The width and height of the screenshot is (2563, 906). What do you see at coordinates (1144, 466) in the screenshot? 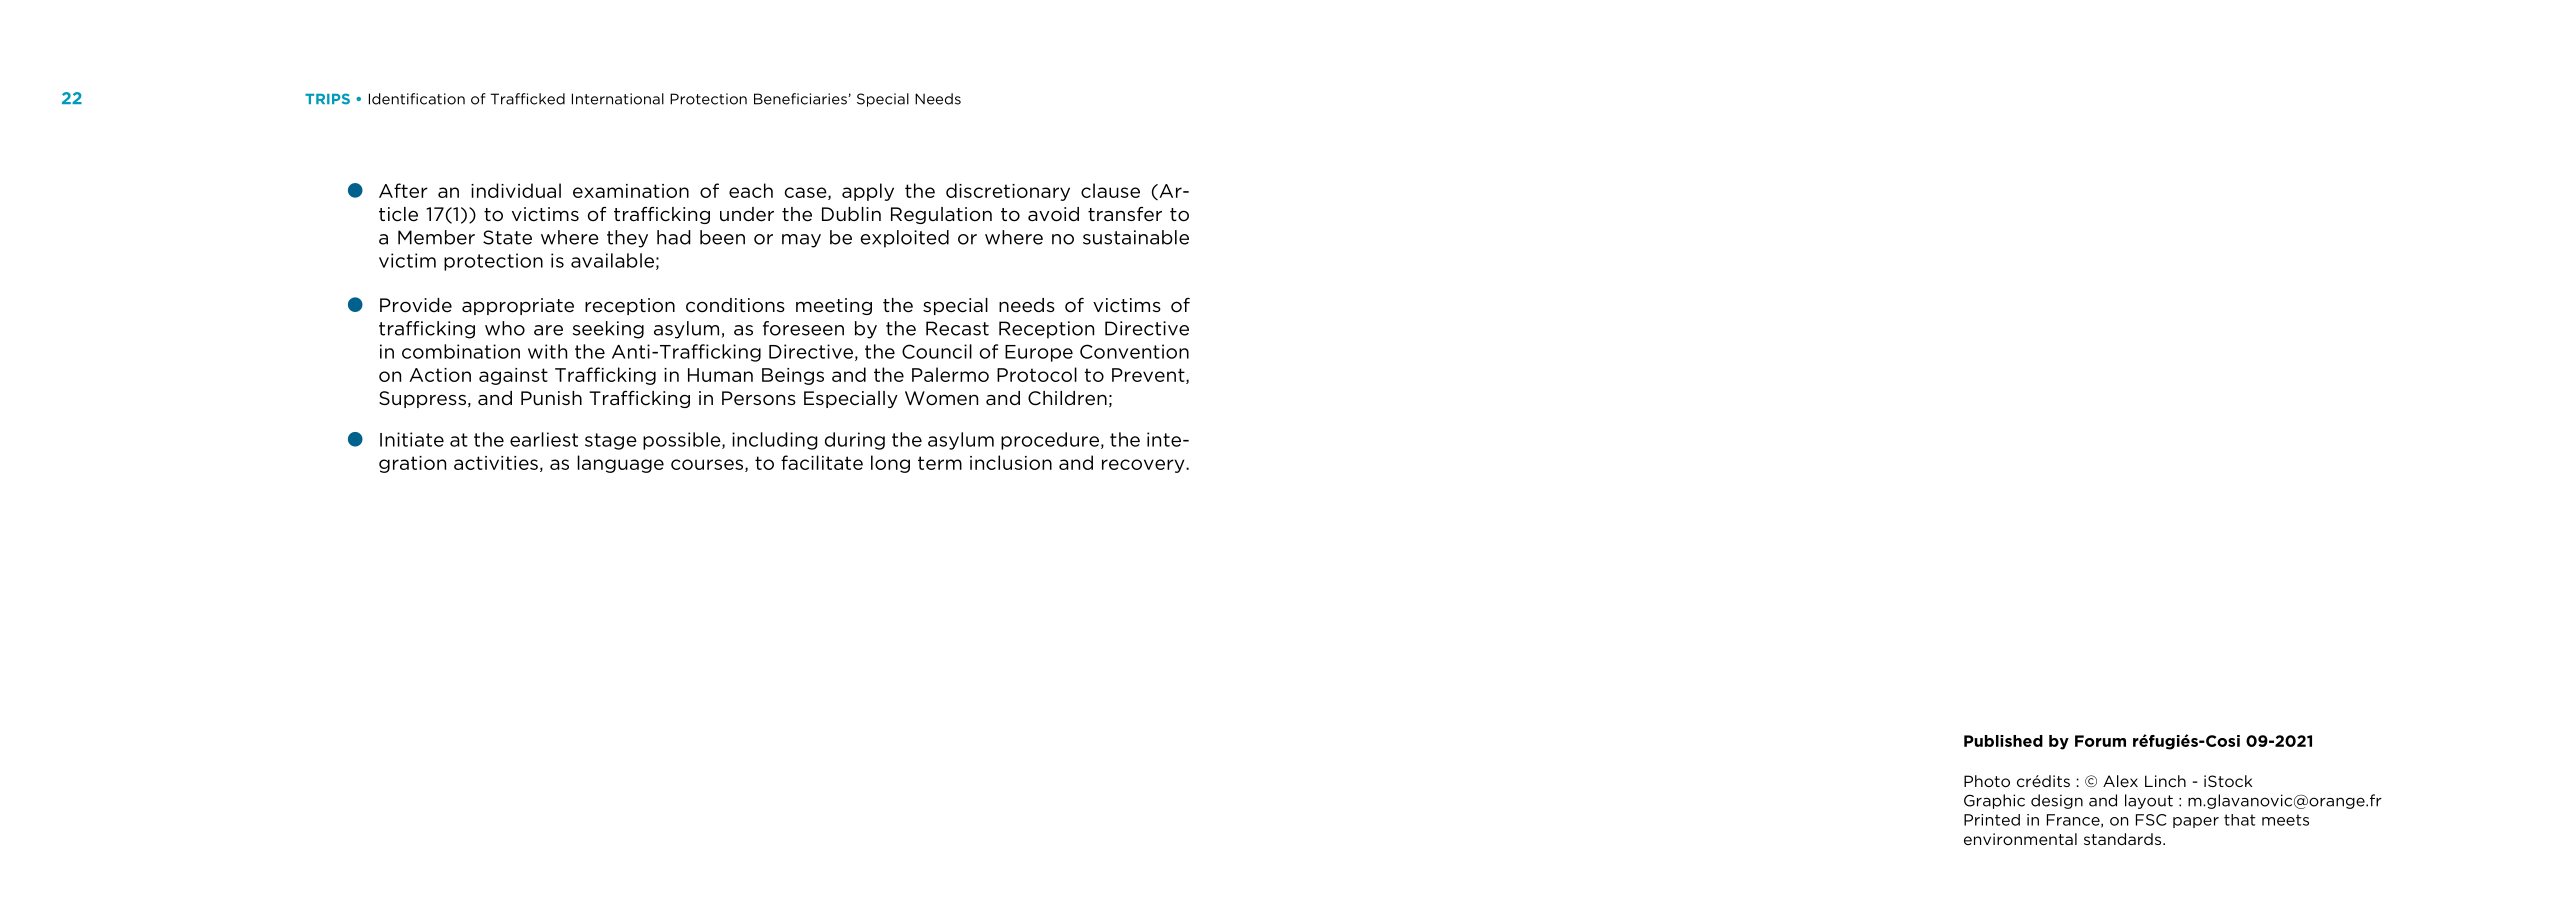
I see `recovery` at bounding box center [1144, 466].
